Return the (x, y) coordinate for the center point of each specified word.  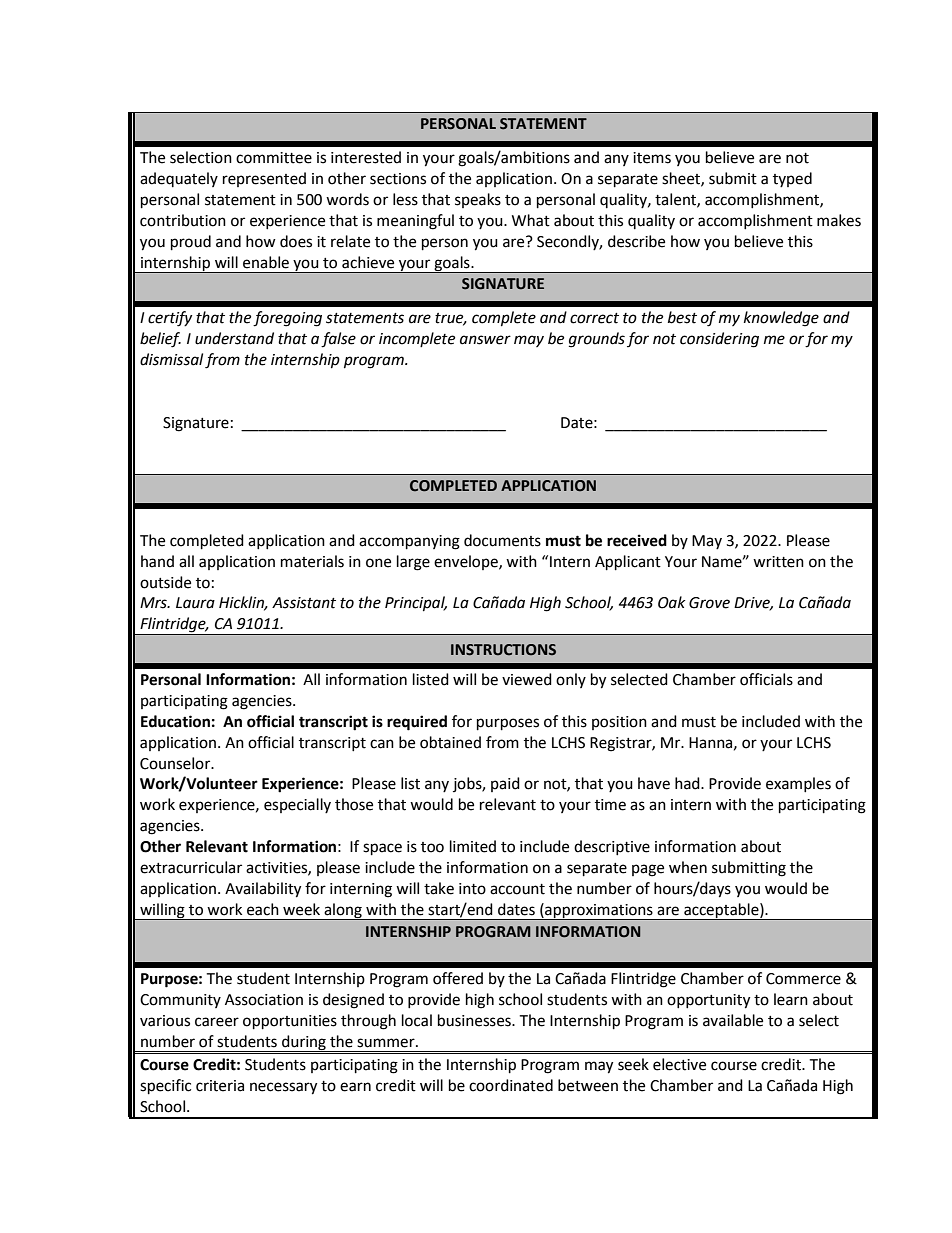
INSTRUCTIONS (503, 650)
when (688, 867)
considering (719, 340)
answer (485, 340)
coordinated (511, 1085)
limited (473, 846)
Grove (709, 603)
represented (264, 179)
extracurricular (191, 867)
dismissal (171, 359)
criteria (220, 1086)
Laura (195, 603)
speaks (478, 200)
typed (792, 179)
